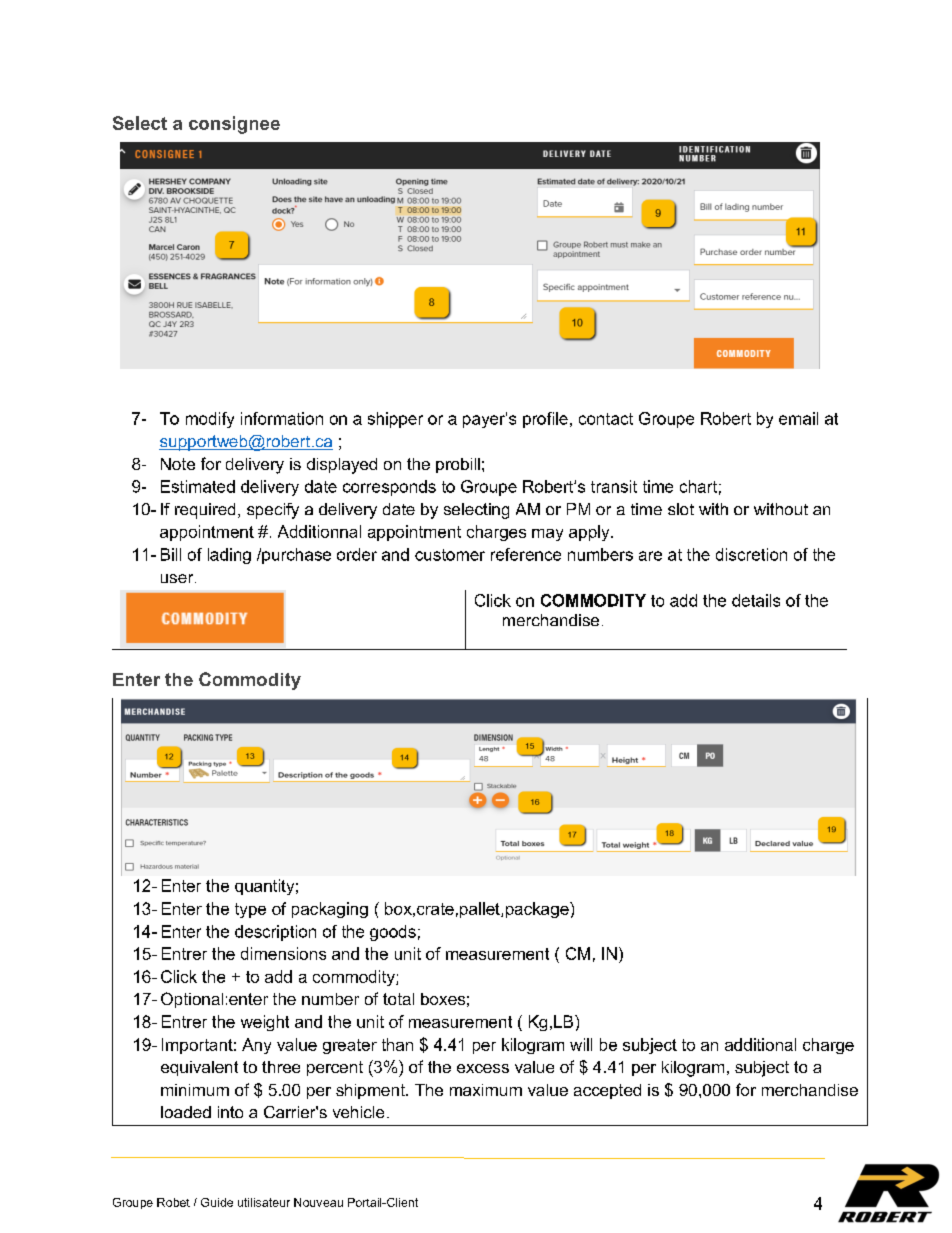 This page has height=1233, width=952. Describe the element at coordinates (282, 418) in the page. I see `information` at that location.
